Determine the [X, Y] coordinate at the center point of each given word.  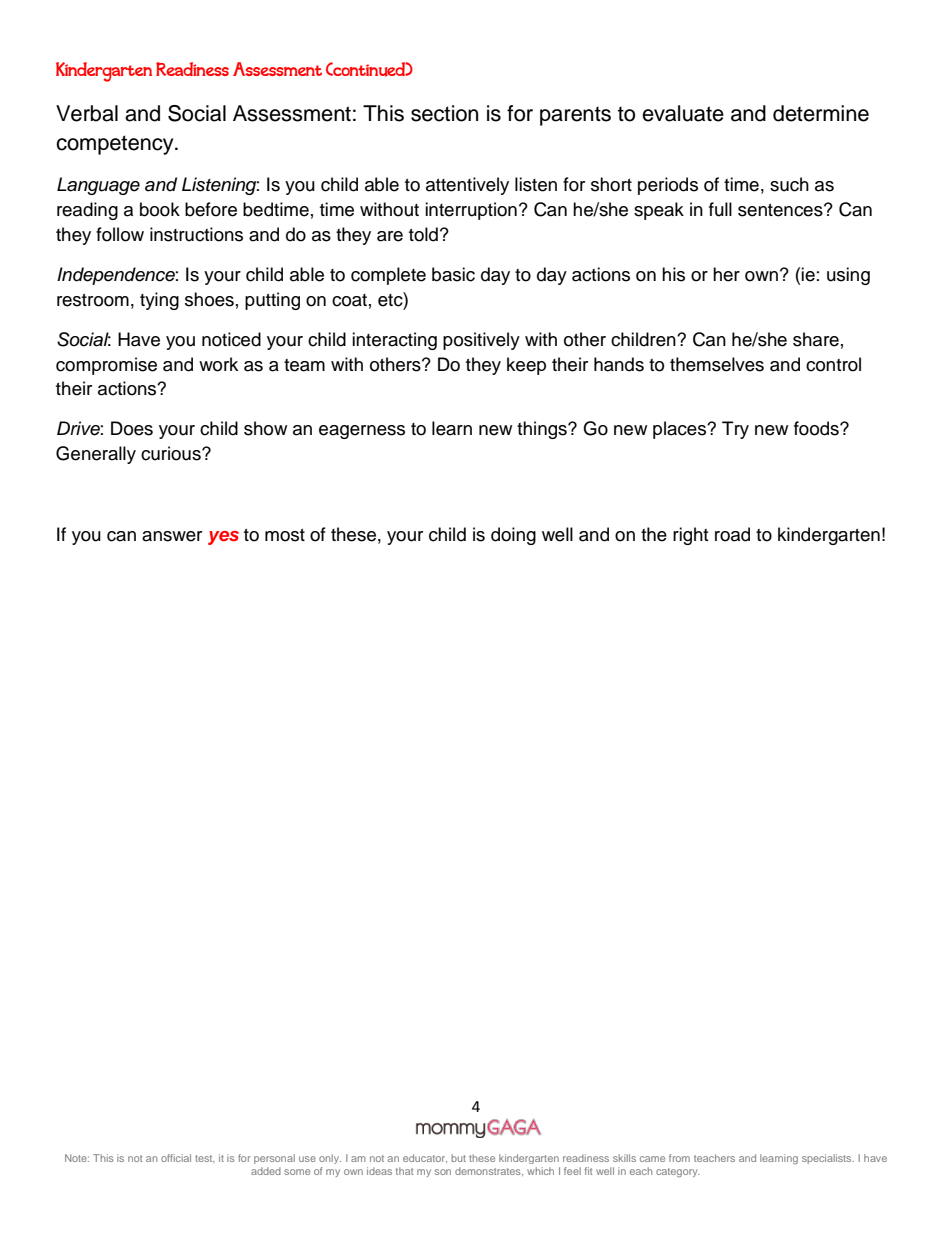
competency [116, 145]
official [176, 1158]
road [732, 534]
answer [172, 536]
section [444, 113]
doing [513, 536]
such [789, 184]
